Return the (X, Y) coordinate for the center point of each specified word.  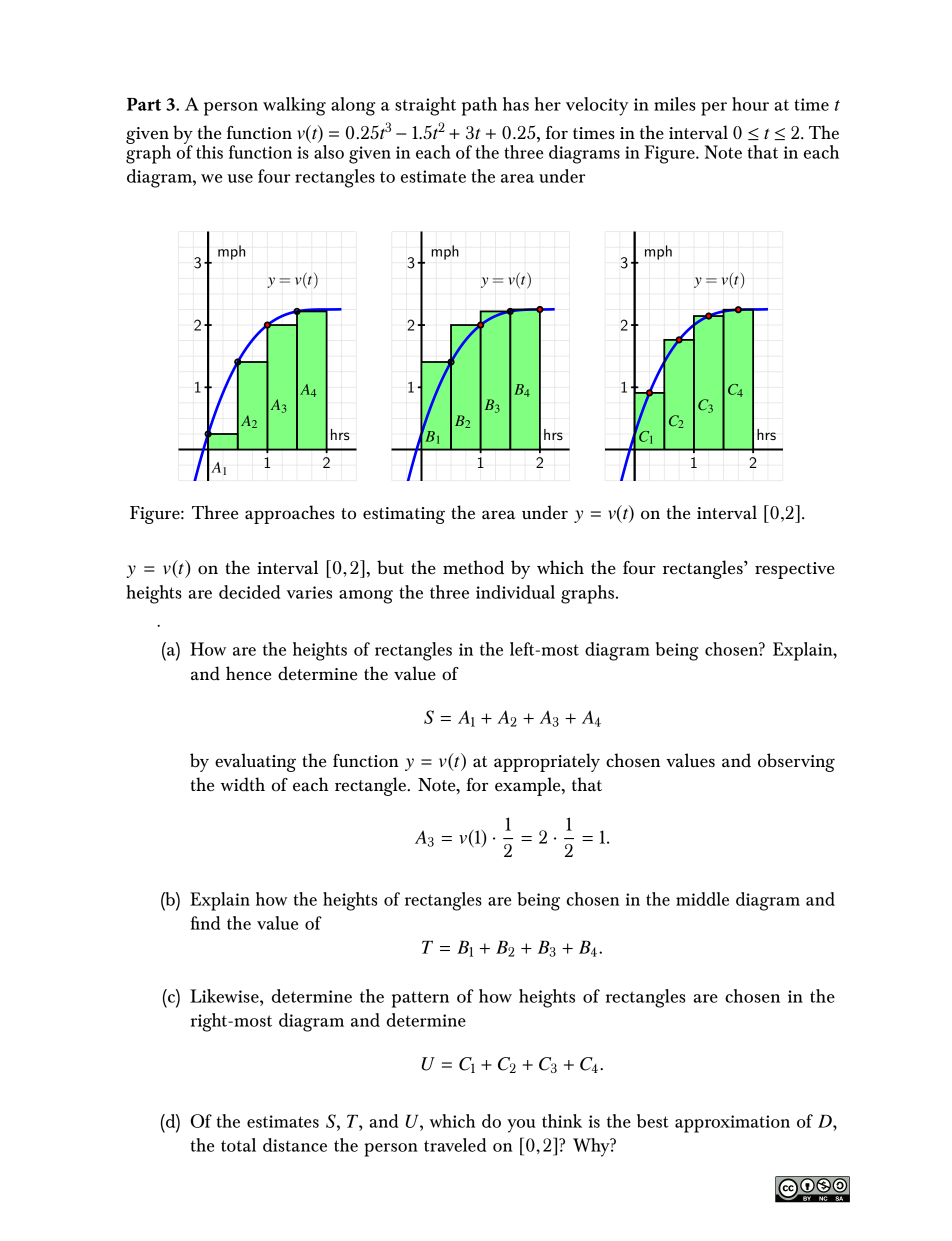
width (243, 784)
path (479, 106)
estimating (404, 515)
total (238, 1145)
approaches (290, 514)
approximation (732, 1124)
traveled (455, 1145)
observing (796, 762)
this (209, 152)
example (529, 786)
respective (795, 570)
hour (750, 104)
